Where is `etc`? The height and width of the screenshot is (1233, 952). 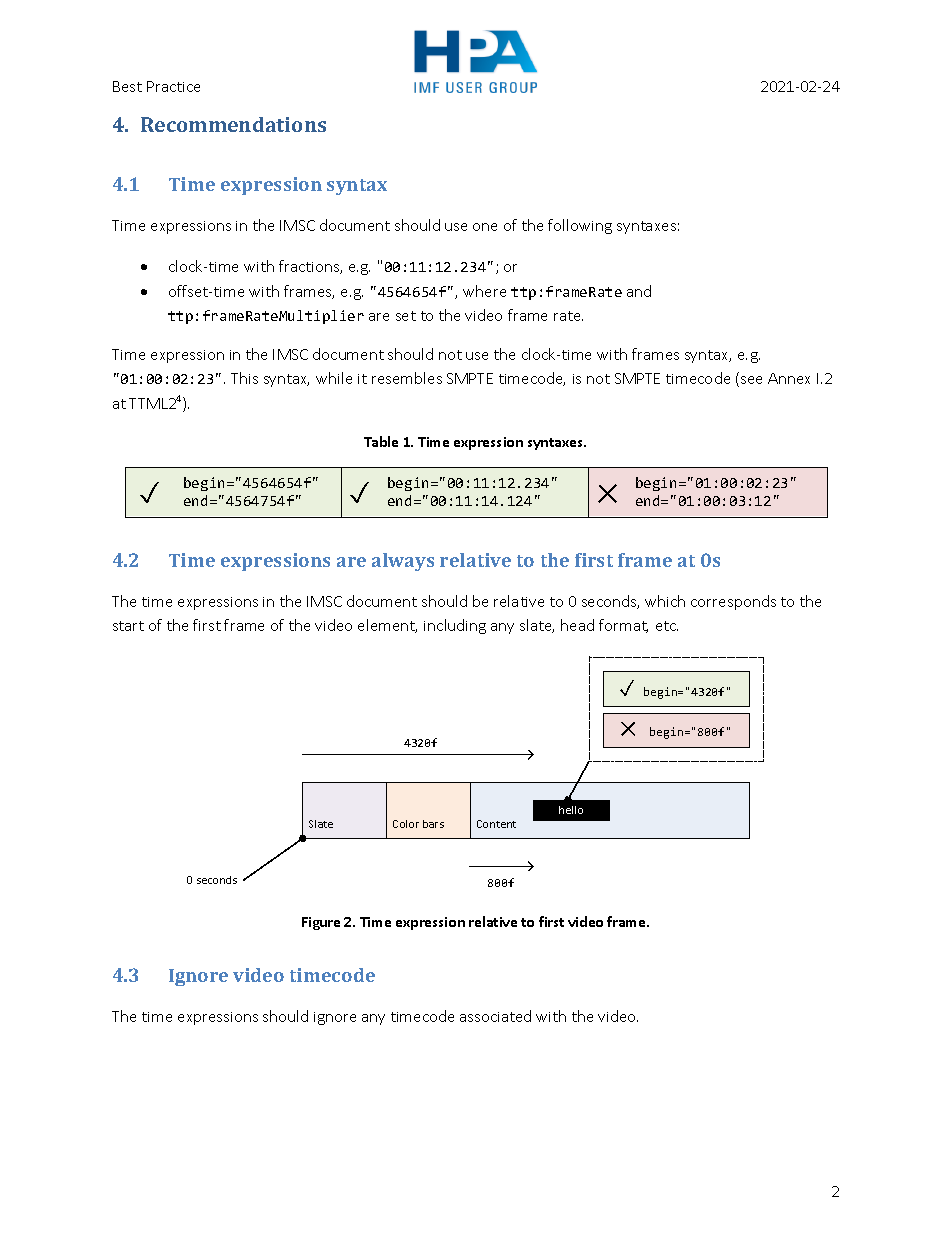
etc is located at coordinates (667, 626).
